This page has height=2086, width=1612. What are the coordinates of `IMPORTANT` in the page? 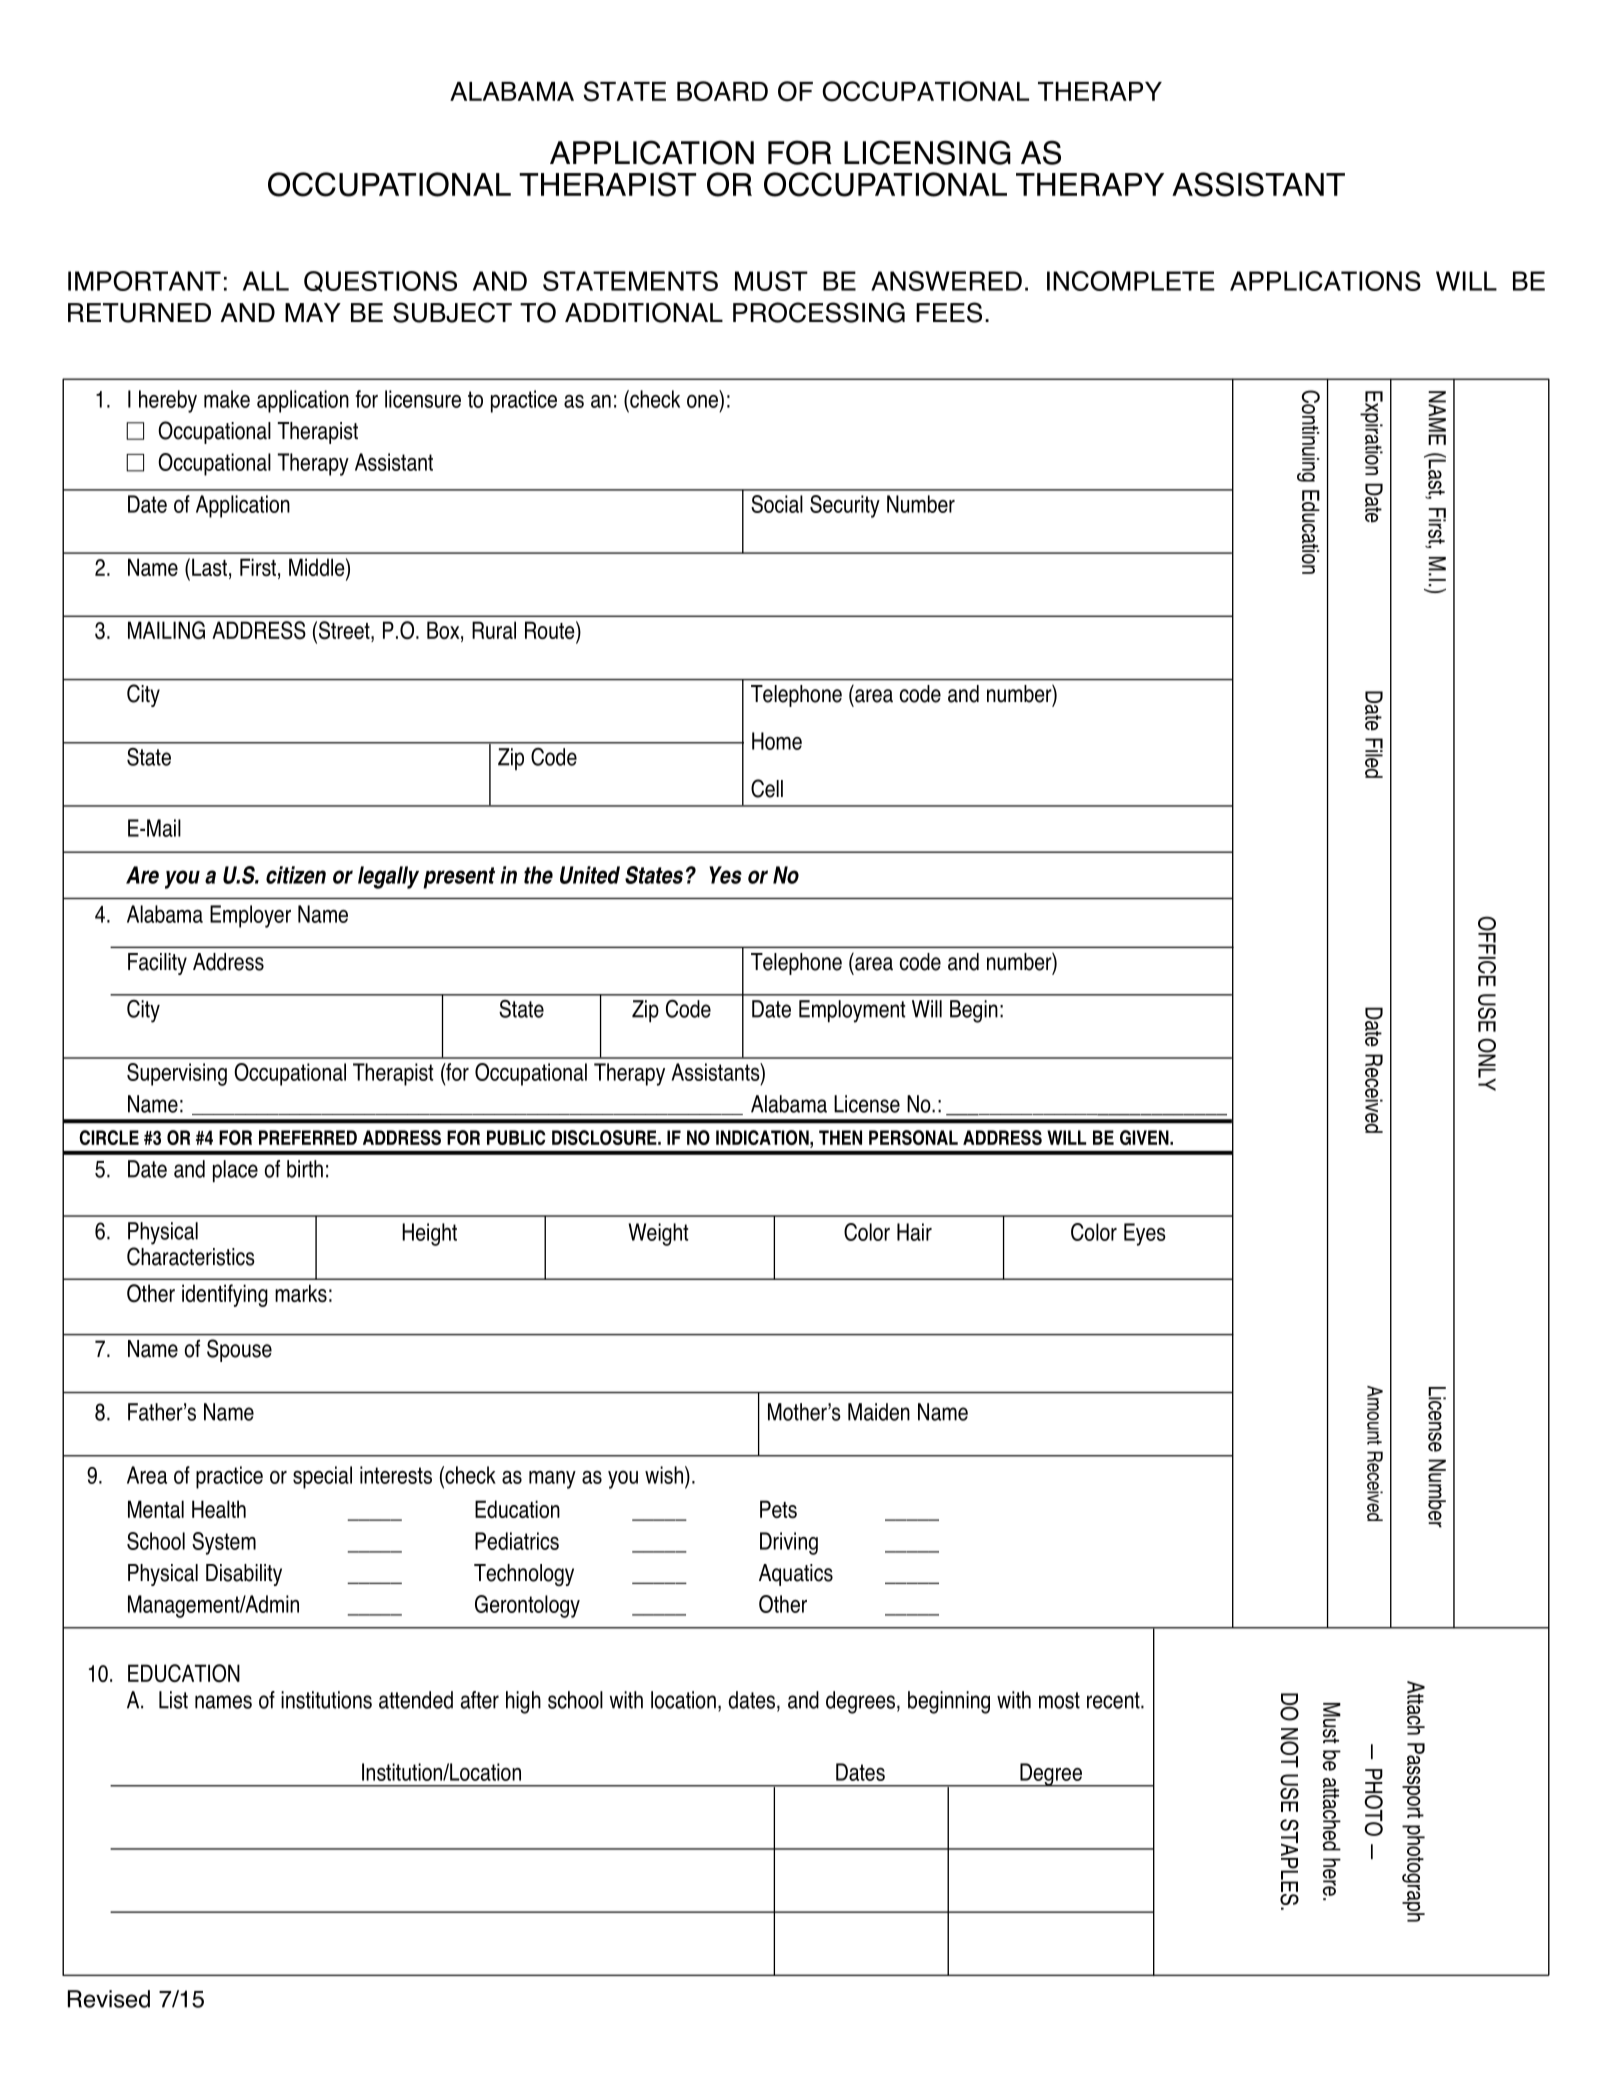 It's located at (144, 281).
